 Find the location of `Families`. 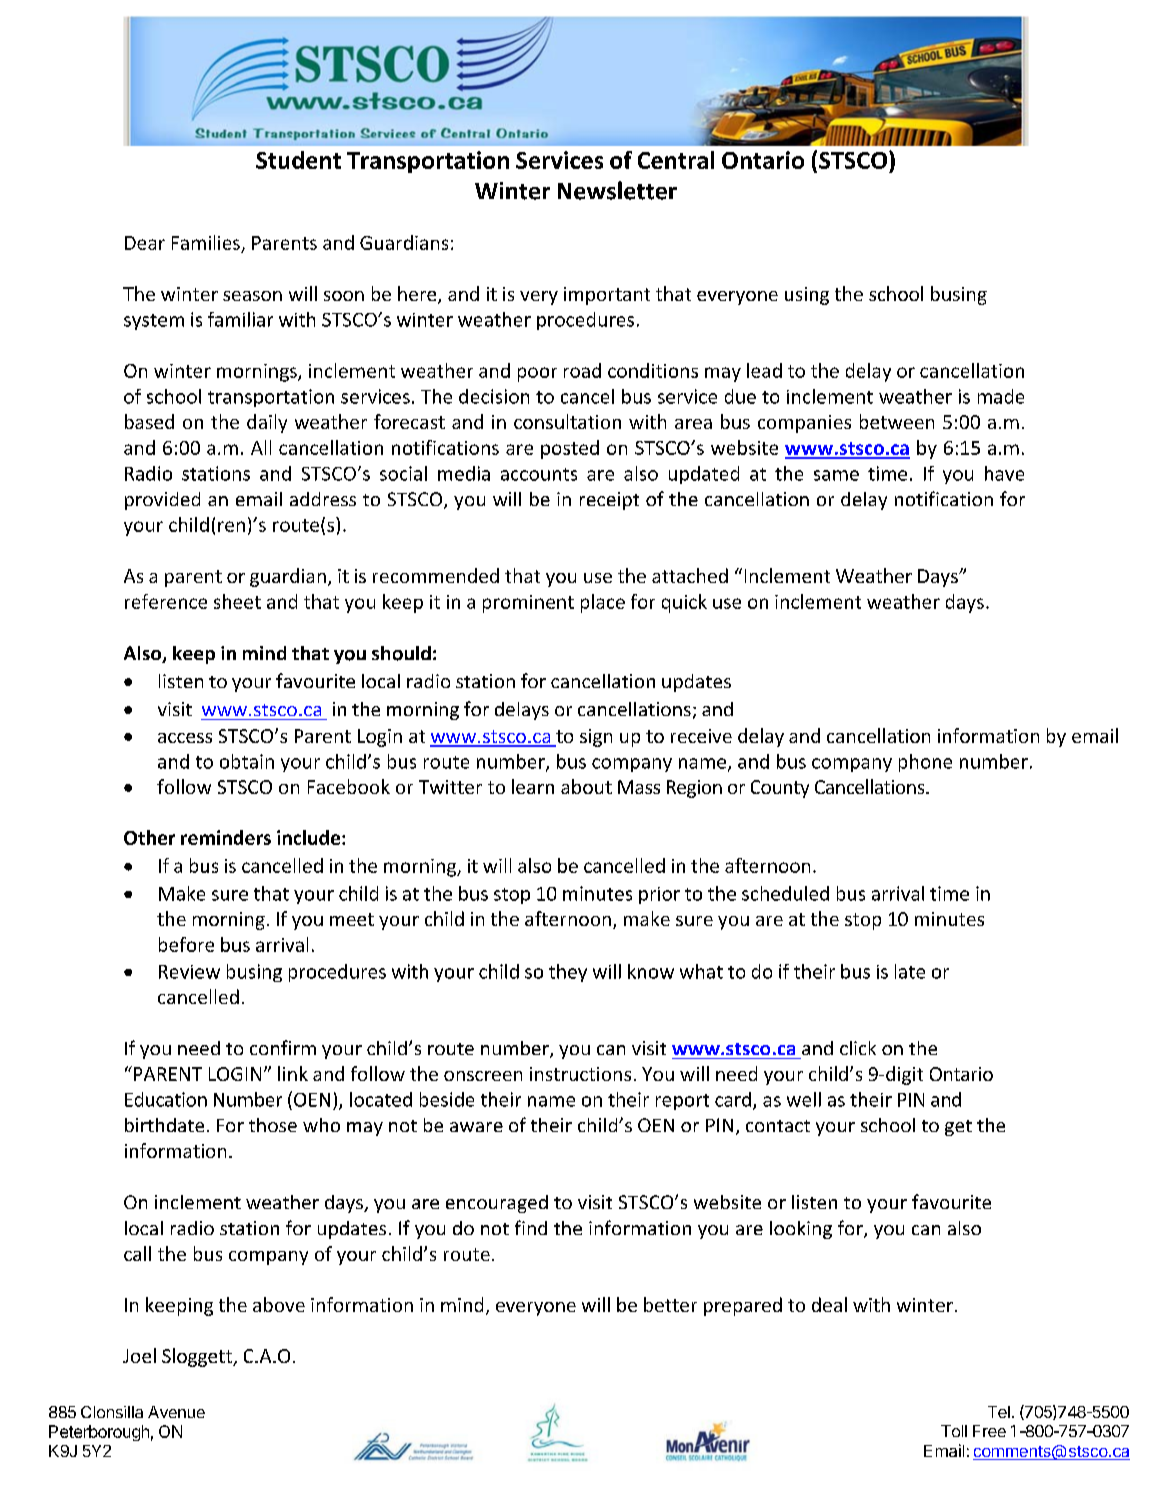

Families is located at coordinates (206, 242).
